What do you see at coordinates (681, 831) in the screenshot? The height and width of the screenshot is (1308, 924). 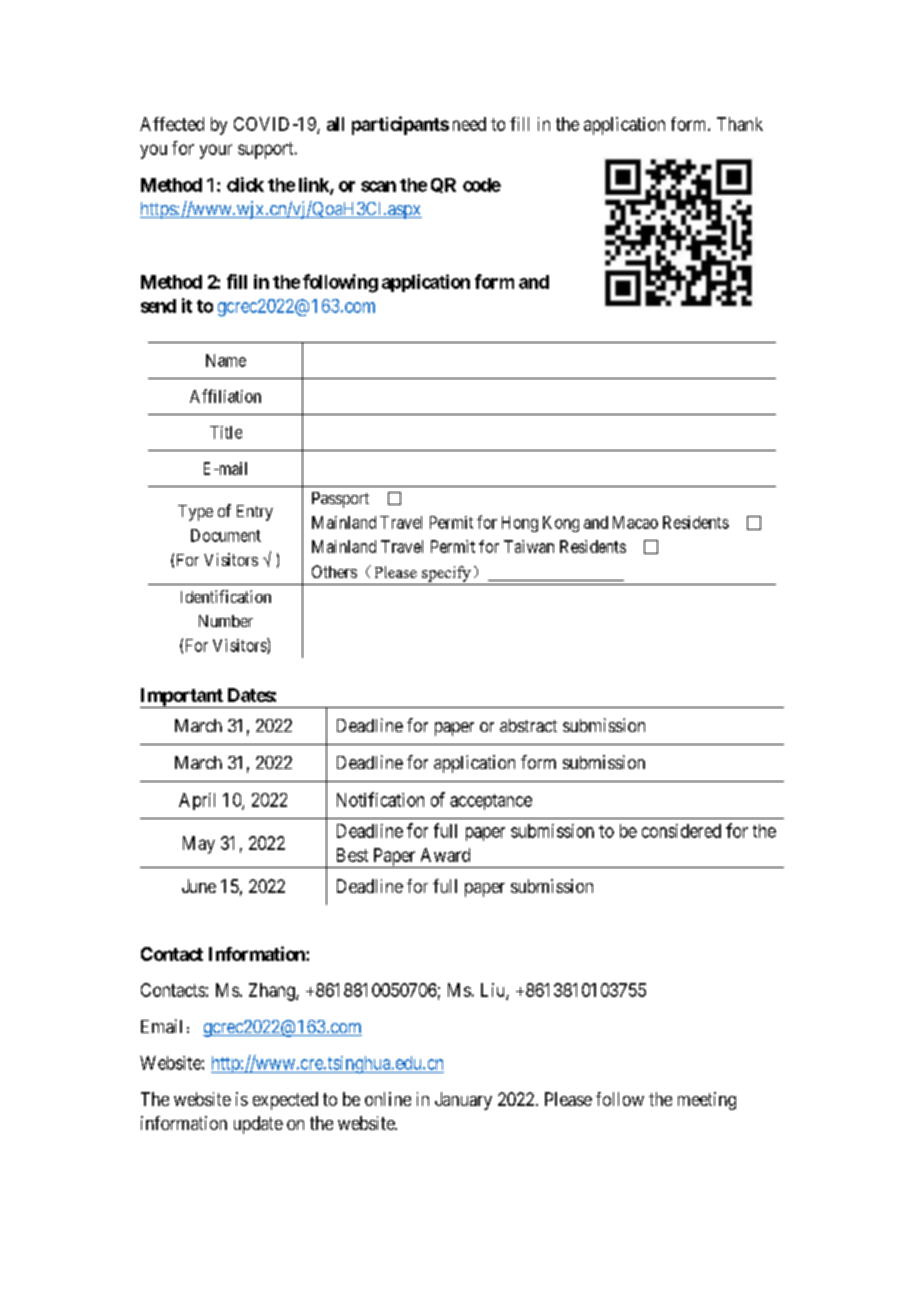 I see `considered` at bounding box center [681, 831].
